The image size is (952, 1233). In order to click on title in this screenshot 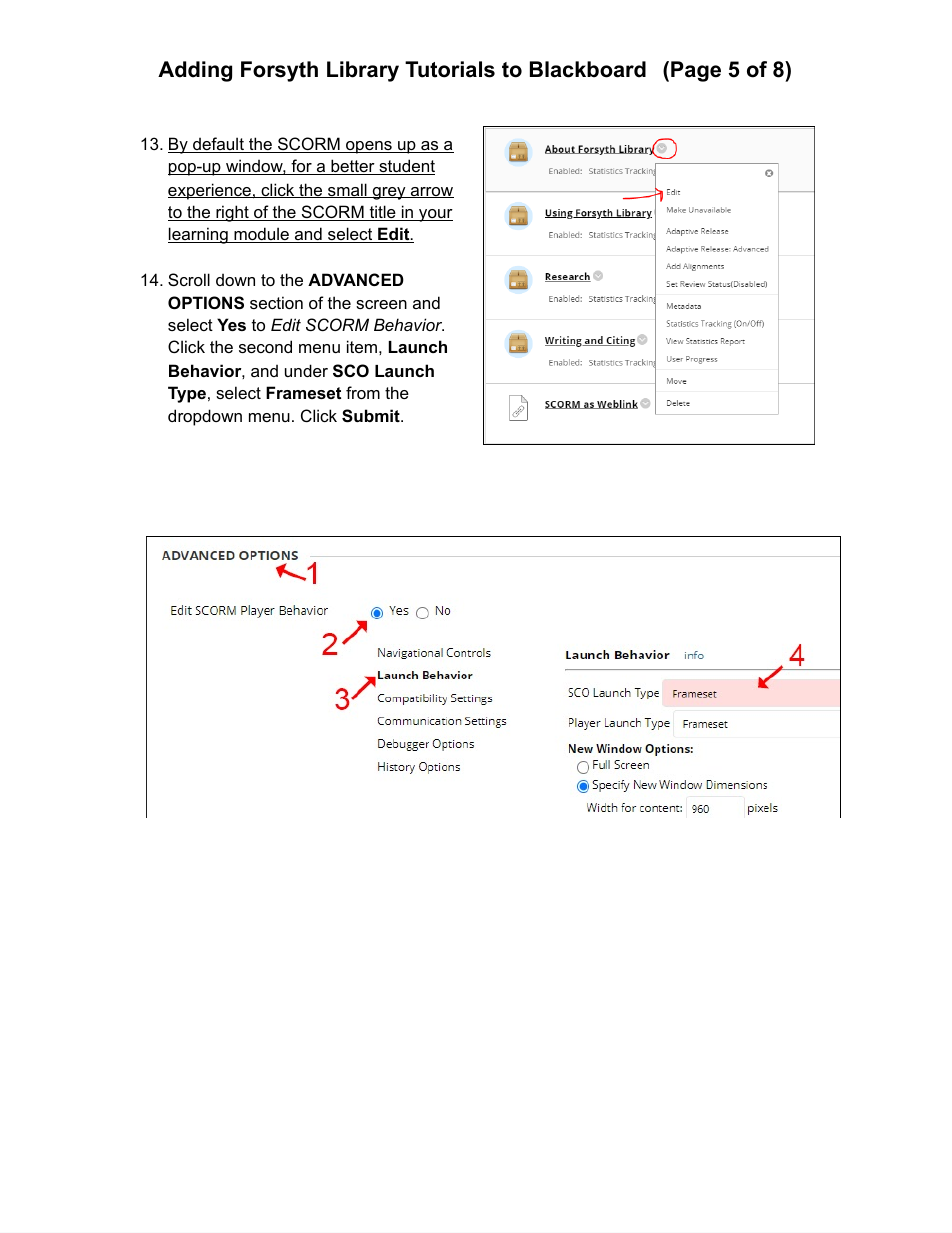, I will do `click(382, 213)`.
